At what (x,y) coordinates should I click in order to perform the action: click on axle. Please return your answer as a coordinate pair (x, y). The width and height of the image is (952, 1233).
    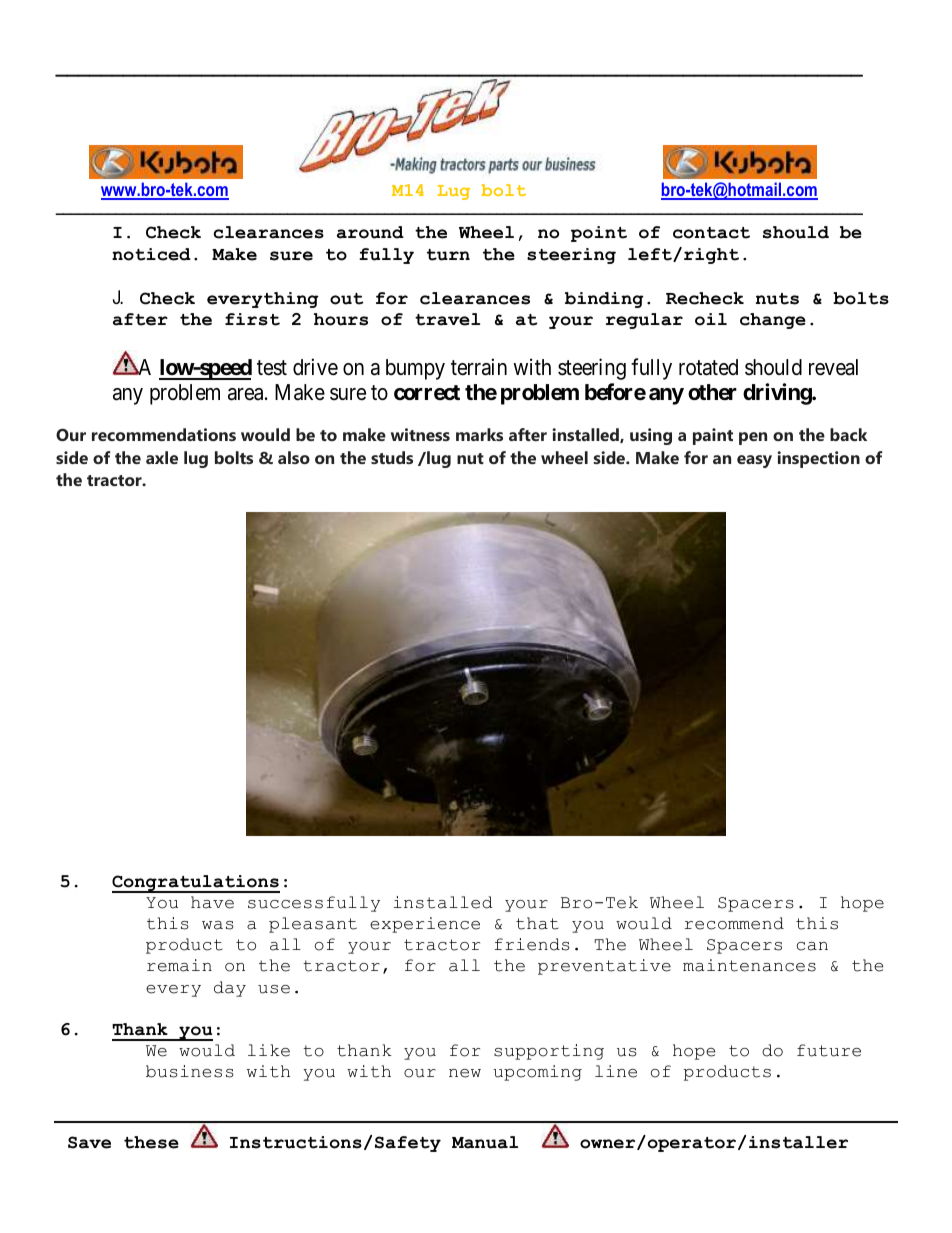
    Looking at the image, I should click on (162, 457).
